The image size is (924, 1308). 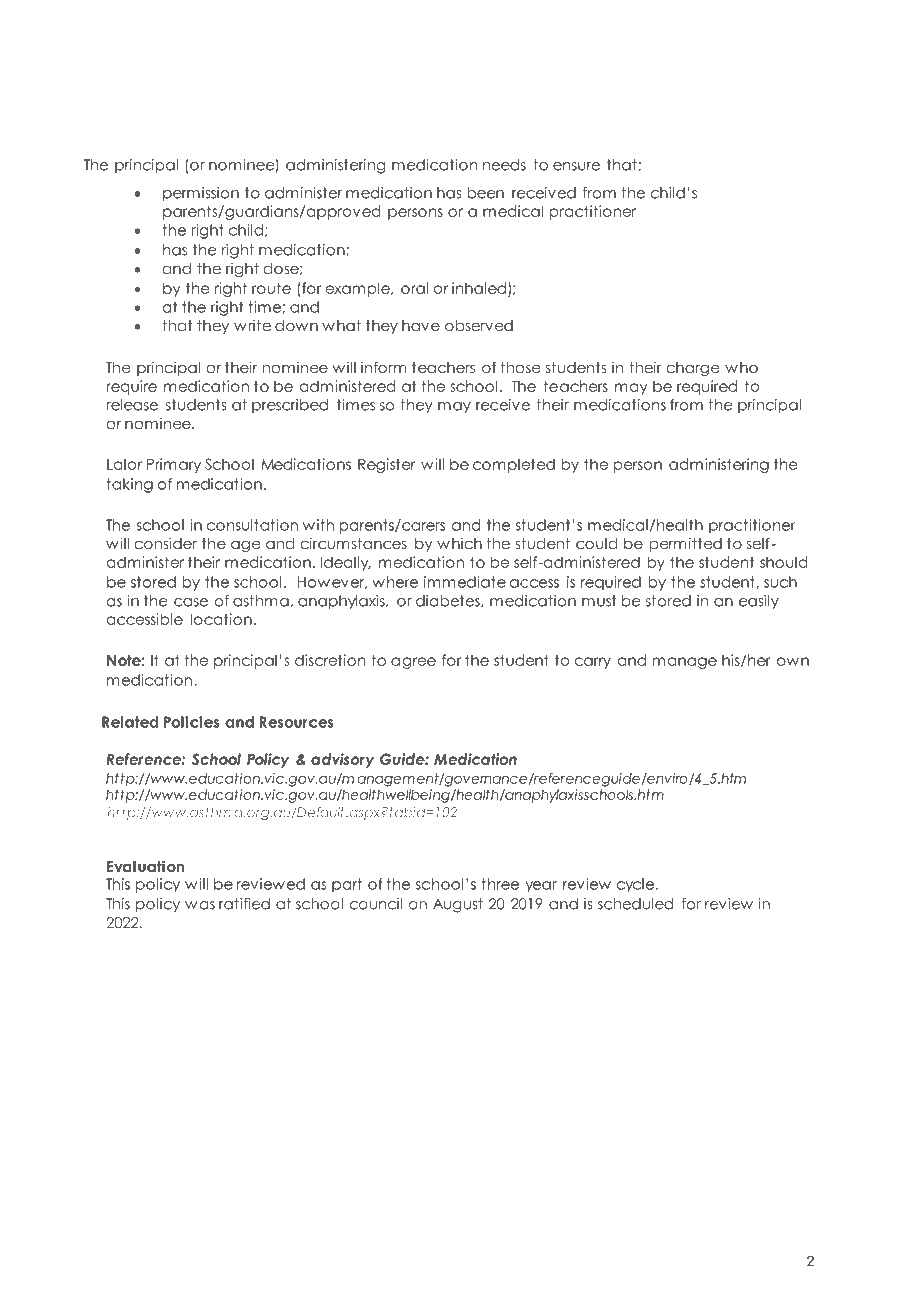 What do you see at coordinates (636, 885) in the image?
I see `cycle` at bounding box center [636, 885].
